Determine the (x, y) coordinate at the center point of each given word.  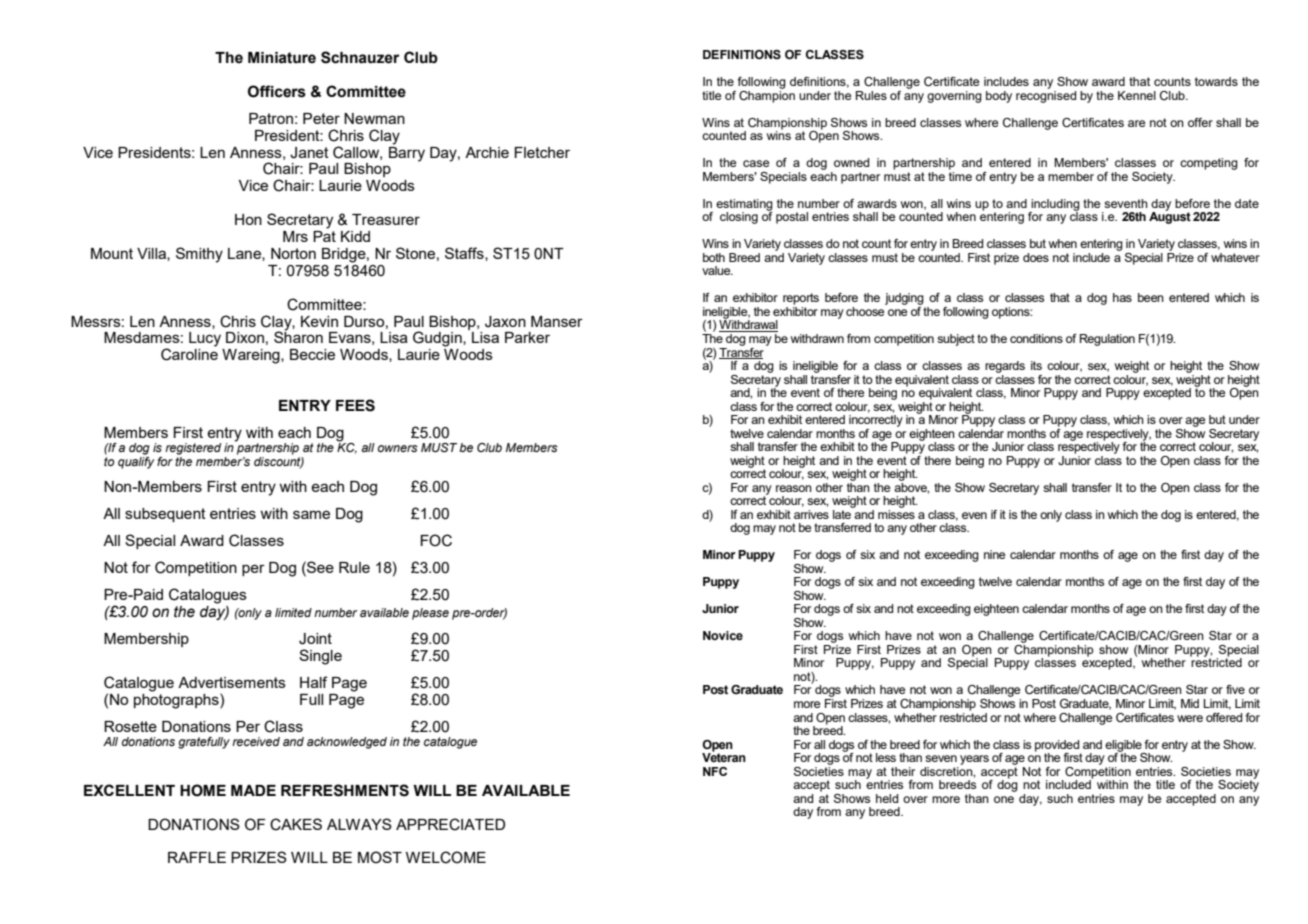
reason (794, 488)
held (887, 798)
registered (193, 449)
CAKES (296, 824)
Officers (277, 91)
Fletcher (542, 152)
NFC (715, 771)
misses (896, 513)
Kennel (1137, 95)
